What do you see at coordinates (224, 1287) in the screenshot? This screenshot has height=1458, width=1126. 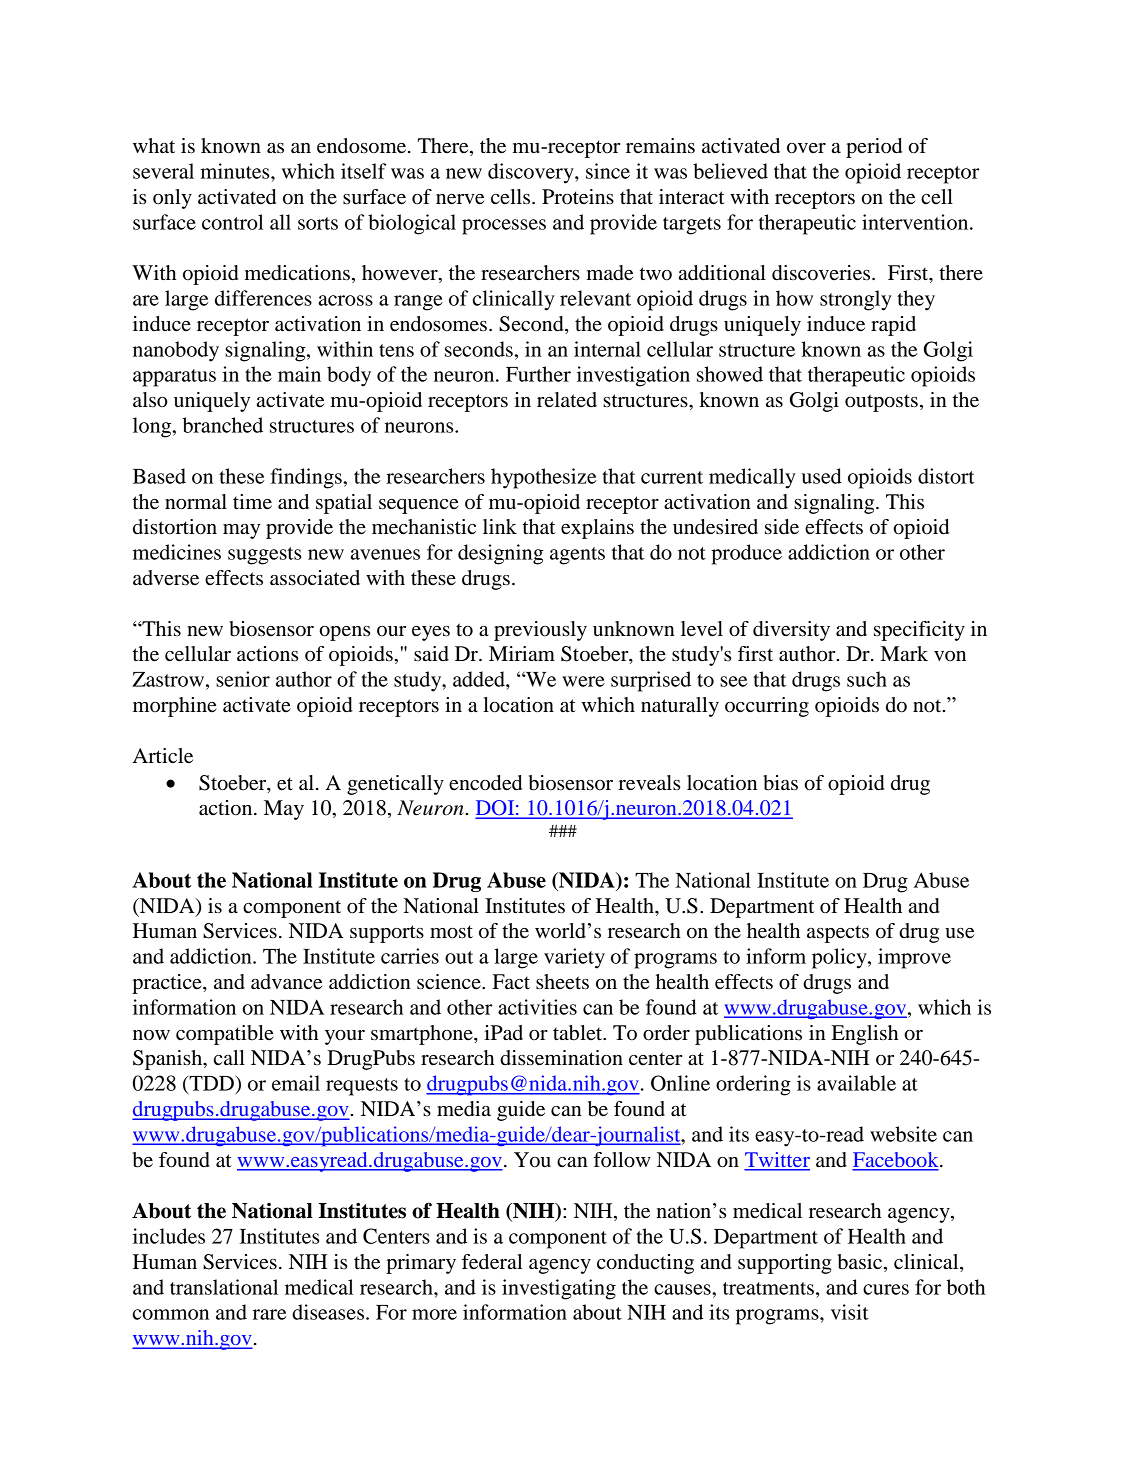 I see `translational` at bounding box center [224, 1287].
